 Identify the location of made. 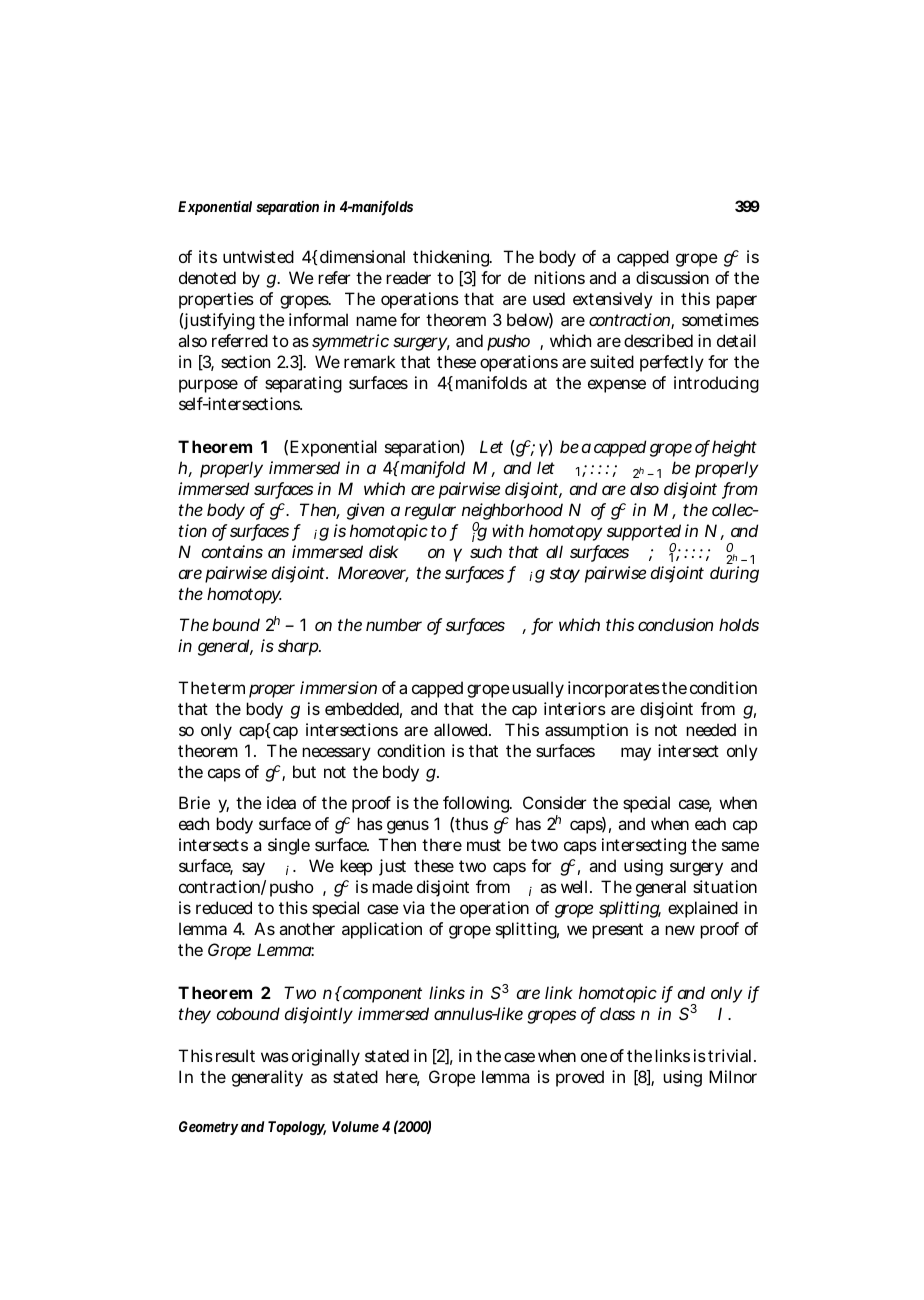
(392, 886).
